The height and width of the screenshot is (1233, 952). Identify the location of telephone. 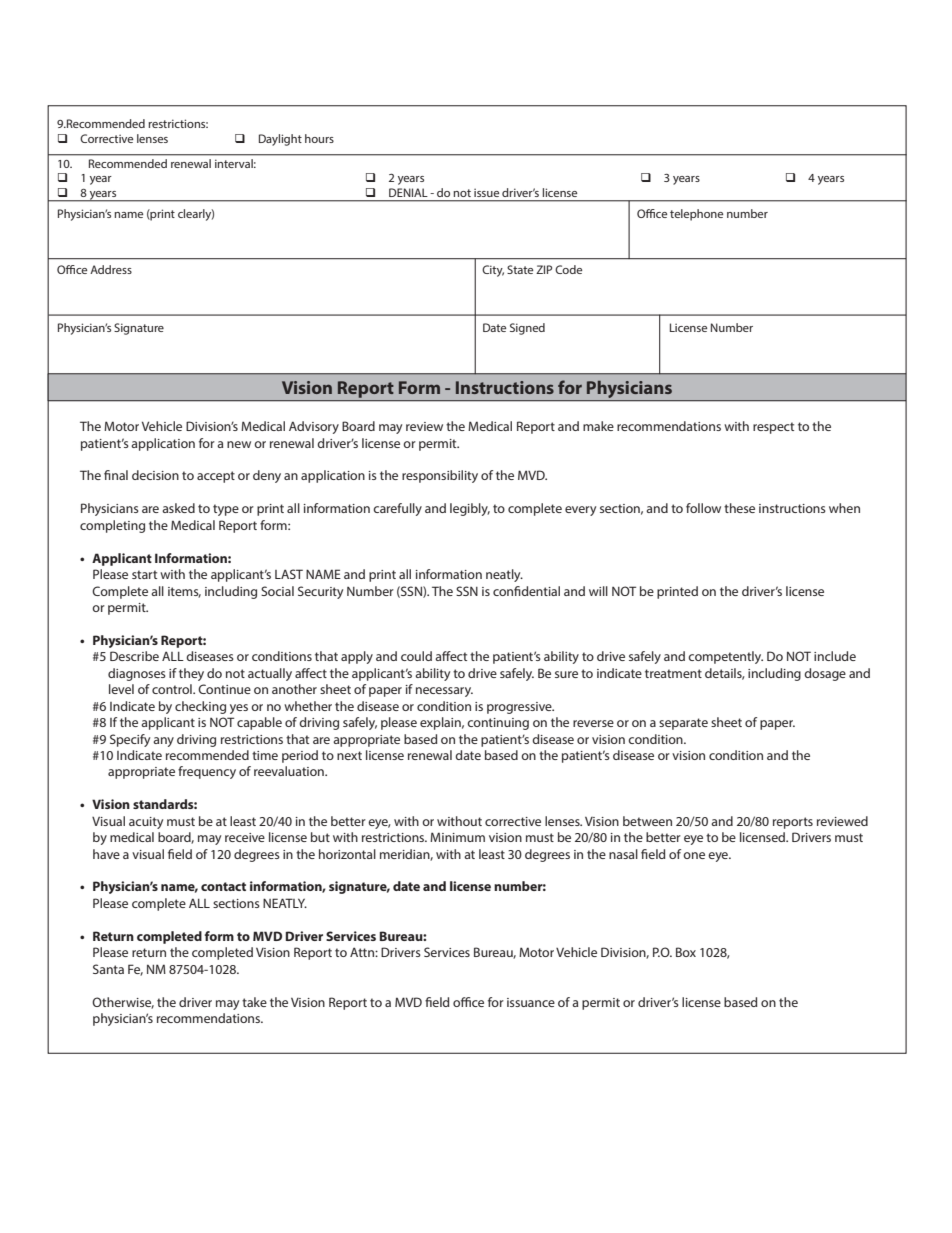
(696, 215).
